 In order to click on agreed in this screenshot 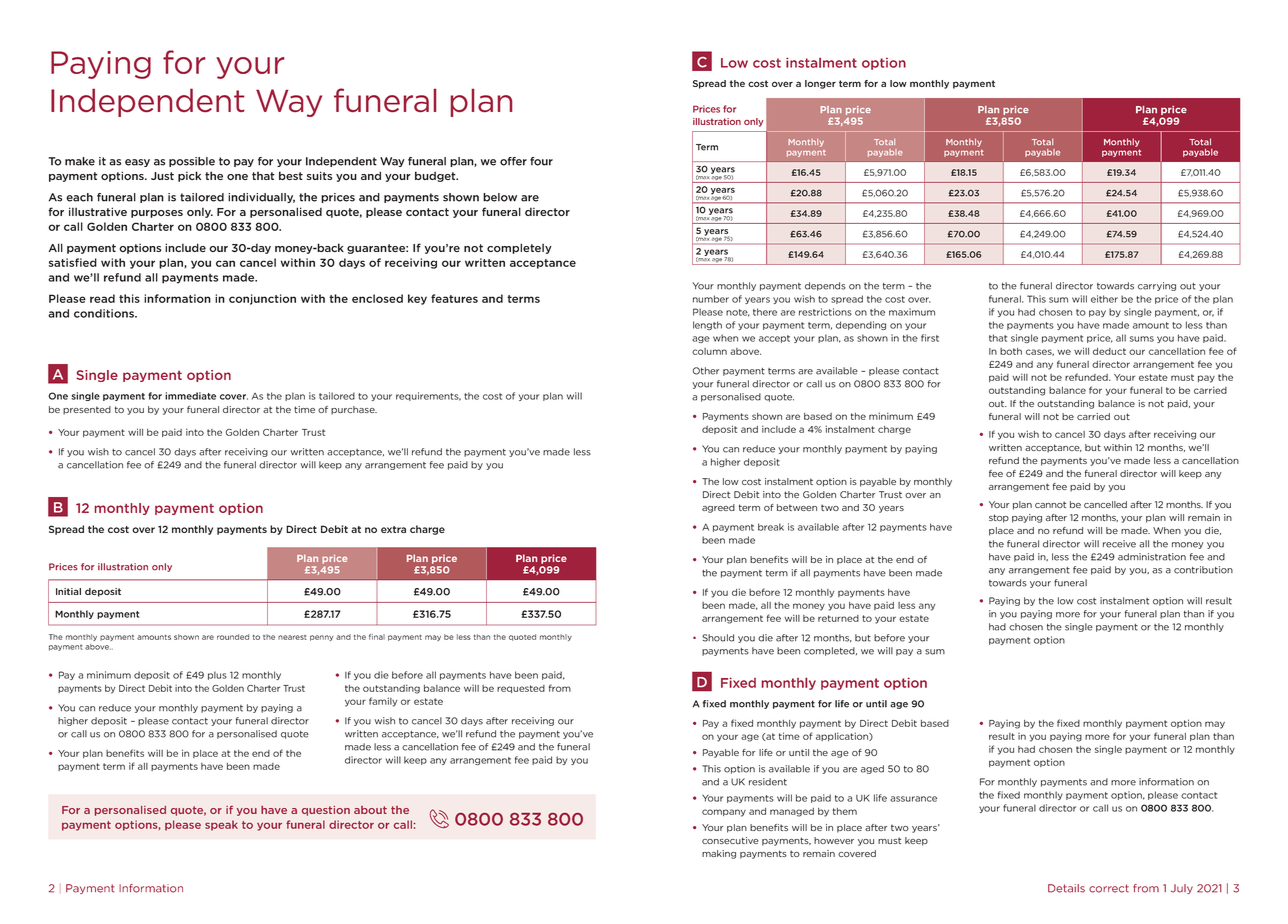, I will do `click(718, 508)`.
